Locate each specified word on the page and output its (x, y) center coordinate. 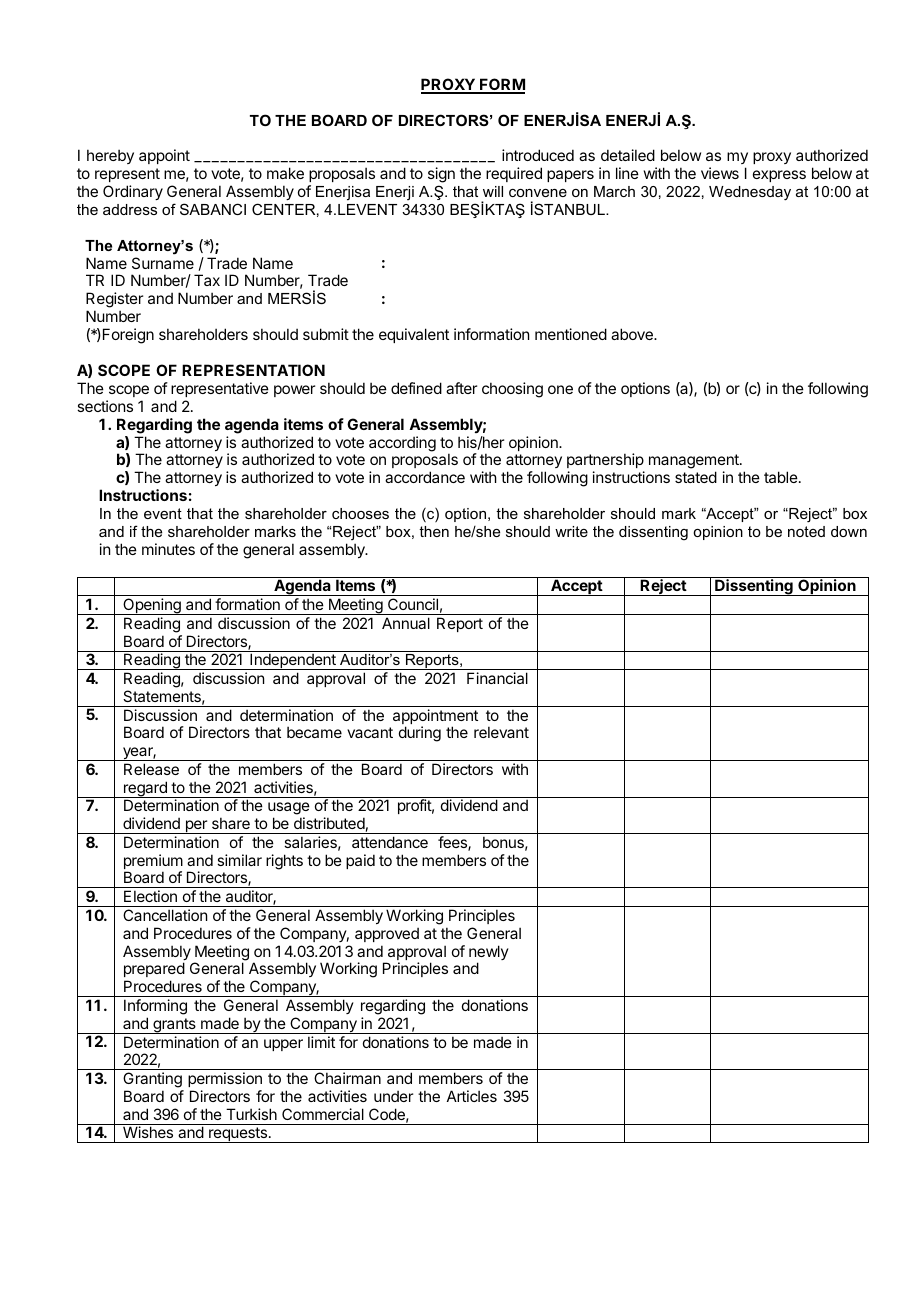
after (461, 388)
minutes (168, 549)
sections (105, 406)
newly (489, 954)
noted (806, 531)
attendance (390, 842)
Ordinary (133, 192)
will (493, 191)
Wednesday (750, 193)
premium (153, 863)
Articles (472, 1096)
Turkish (251, 1114)
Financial (497, 678)
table (781, 477)
